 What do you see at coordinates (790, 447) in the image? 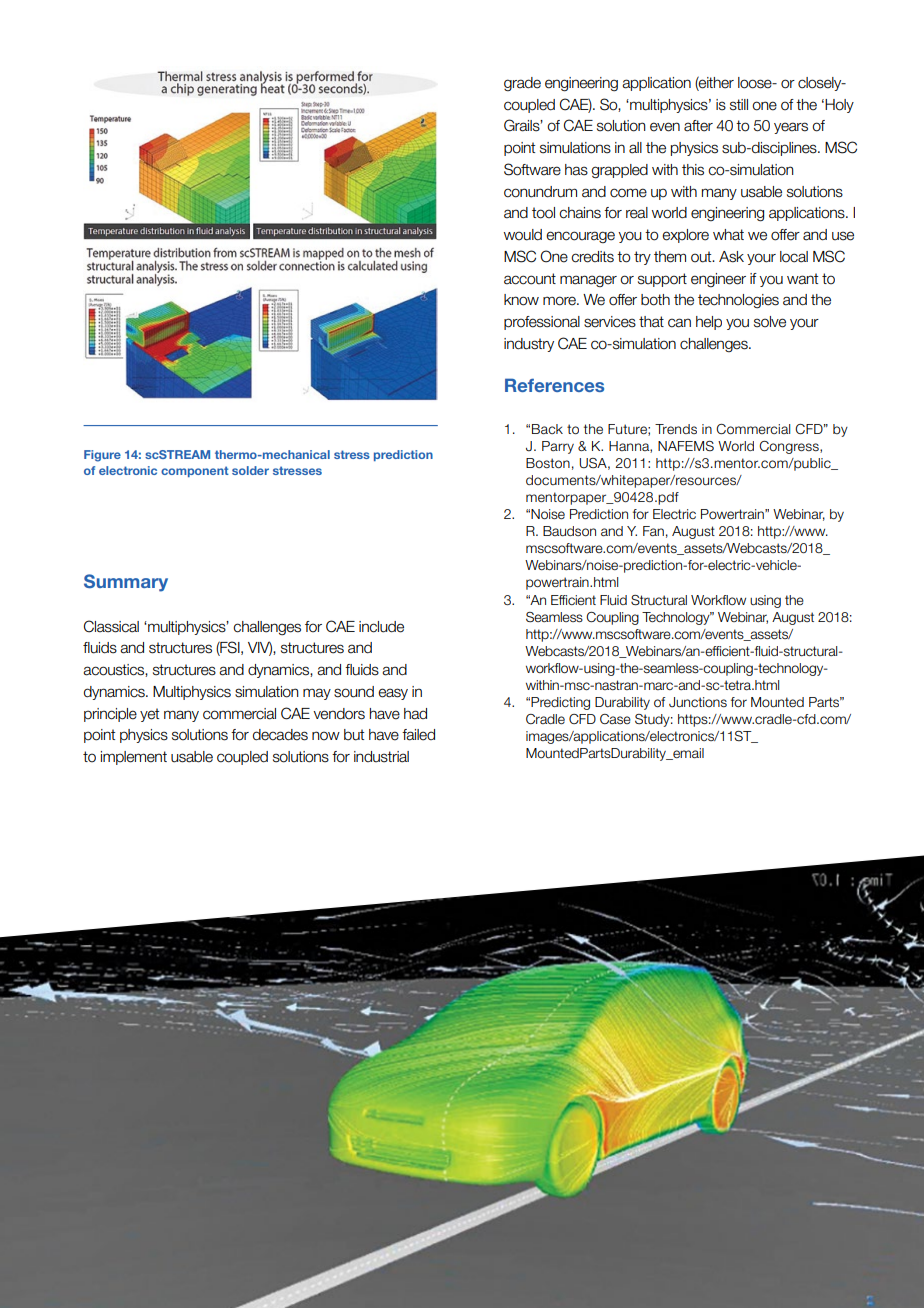
I see `Congress` at bounding box center [790, 447].
